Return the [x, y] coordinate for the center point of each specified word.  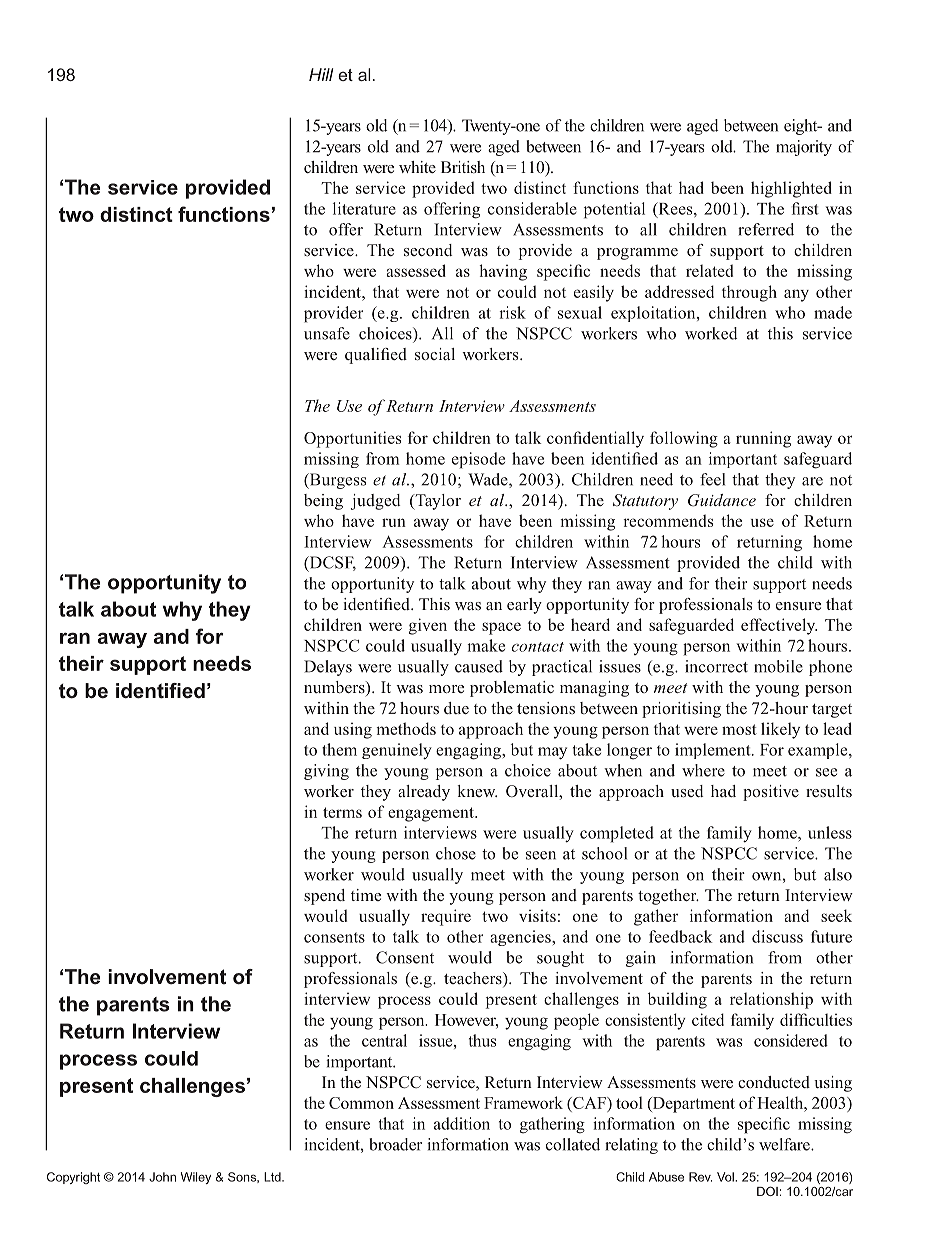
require [446, 917]
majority [804, 148]
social [435, 354]
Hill [321, 74]
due [456, 708]
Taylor [437, 502]
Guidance [722, 500]
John [162, 1177]
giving [326, 772]
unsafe [327, 333]
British [463, 167]
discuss [777, 936]
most [739, 729]
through [749, 293]
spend [324, 897]
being [323, 502]
